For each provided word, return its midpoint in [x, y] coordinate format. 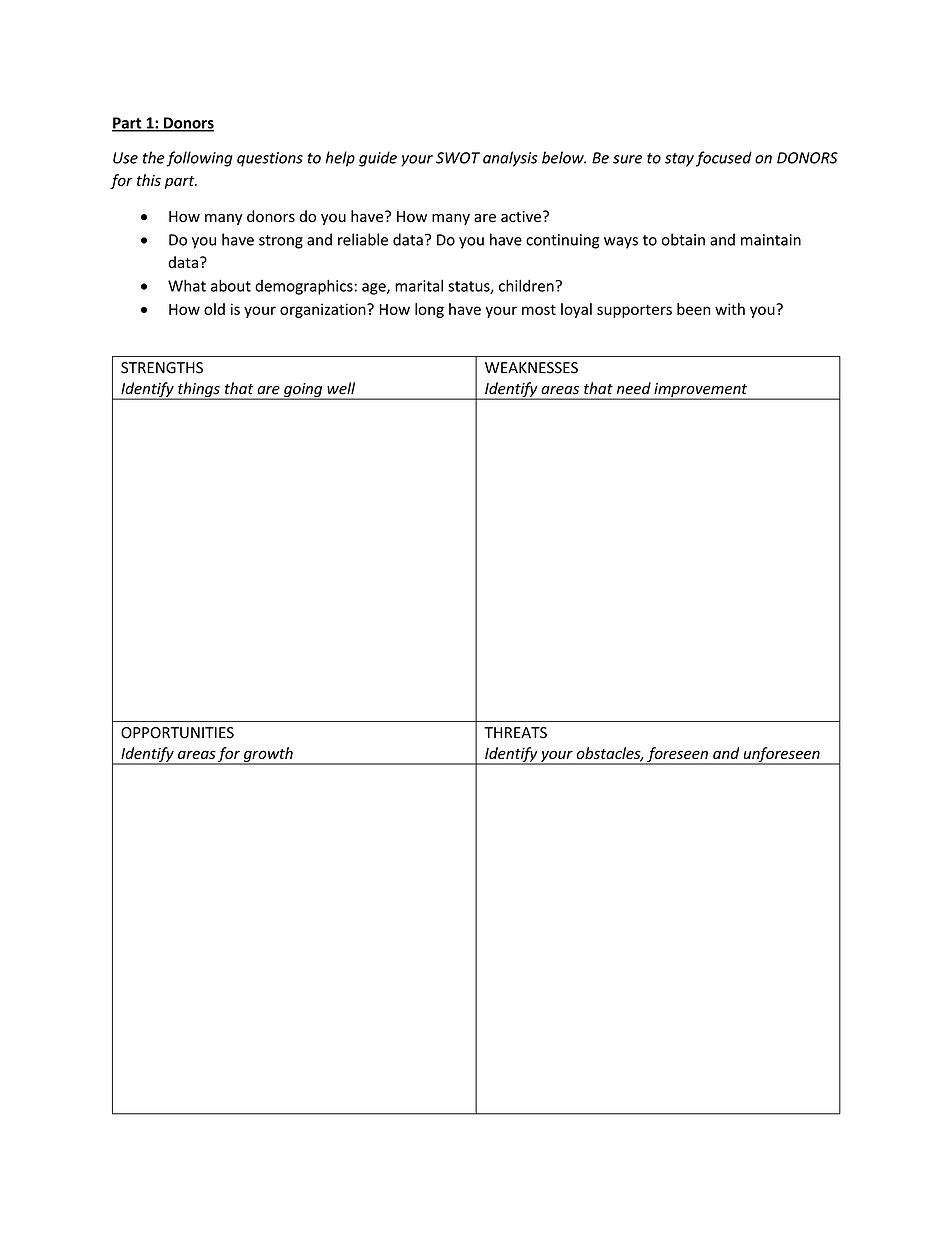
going [303, 391]
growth [268, 755]
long [429, 310]
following [199, 159]
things [199, 391]
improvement [701, 391]
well [341, 388]
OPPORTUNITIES [177, 733]
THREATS [515, 733]
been [693, 309]
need [634, 388]
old [214, 309]
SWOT [458, 158]
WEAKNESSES [531, 368]
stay [679, 160]
